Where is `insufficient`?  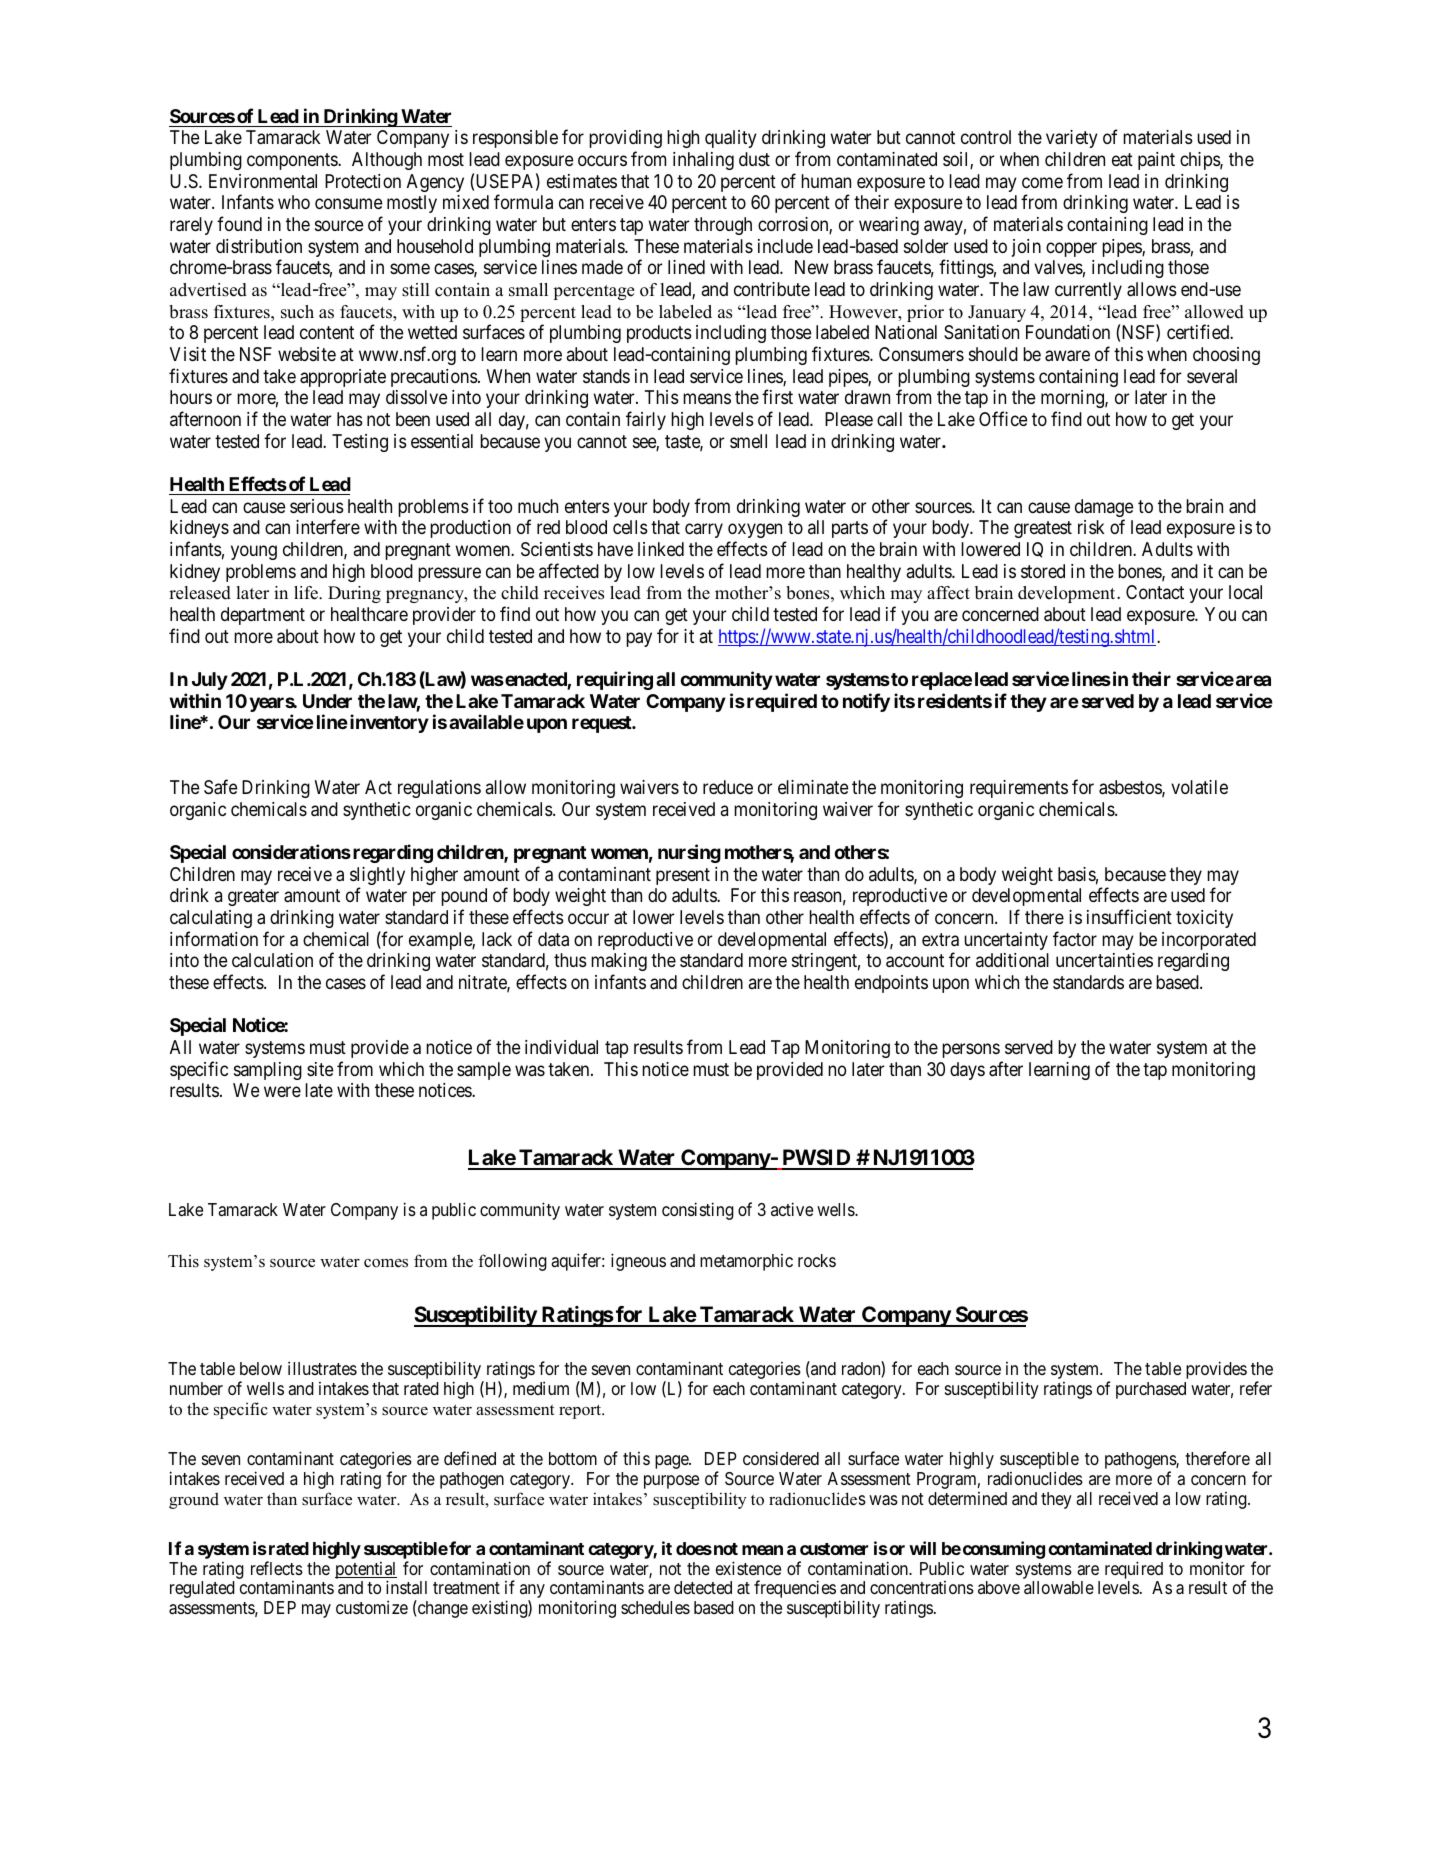 insufficient is located at coordinates (1129, 916).
